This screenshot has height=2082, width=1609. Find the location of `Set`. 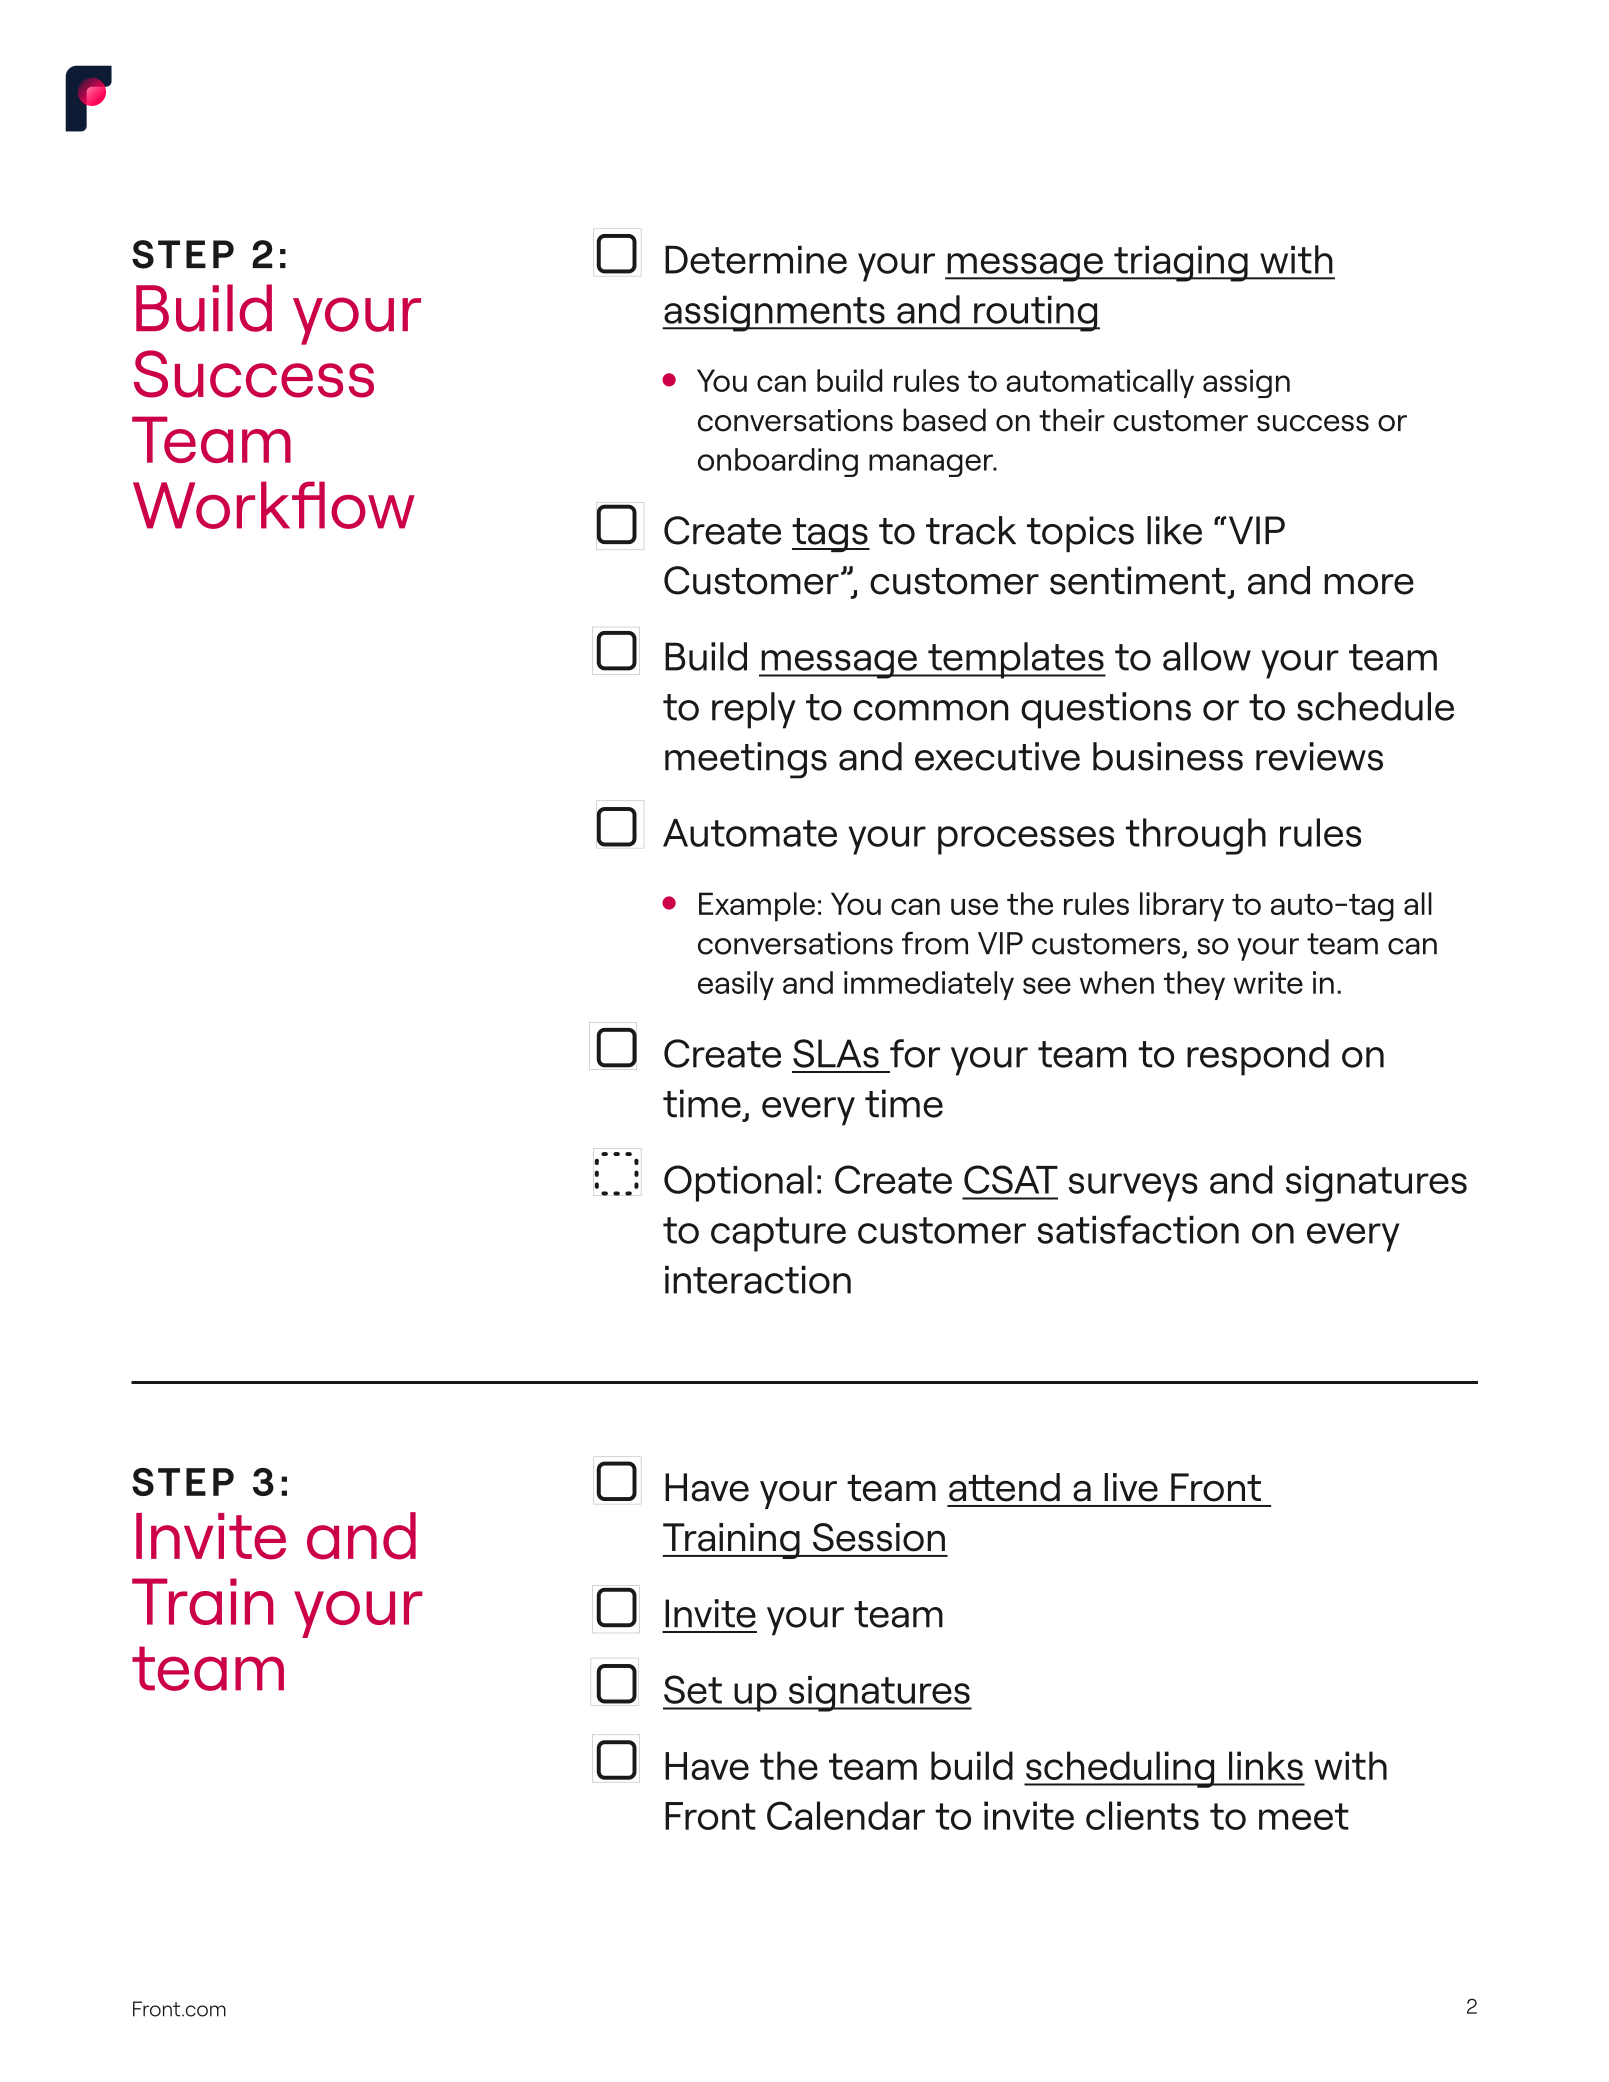

Set is located at coordinates (693, 1689).
